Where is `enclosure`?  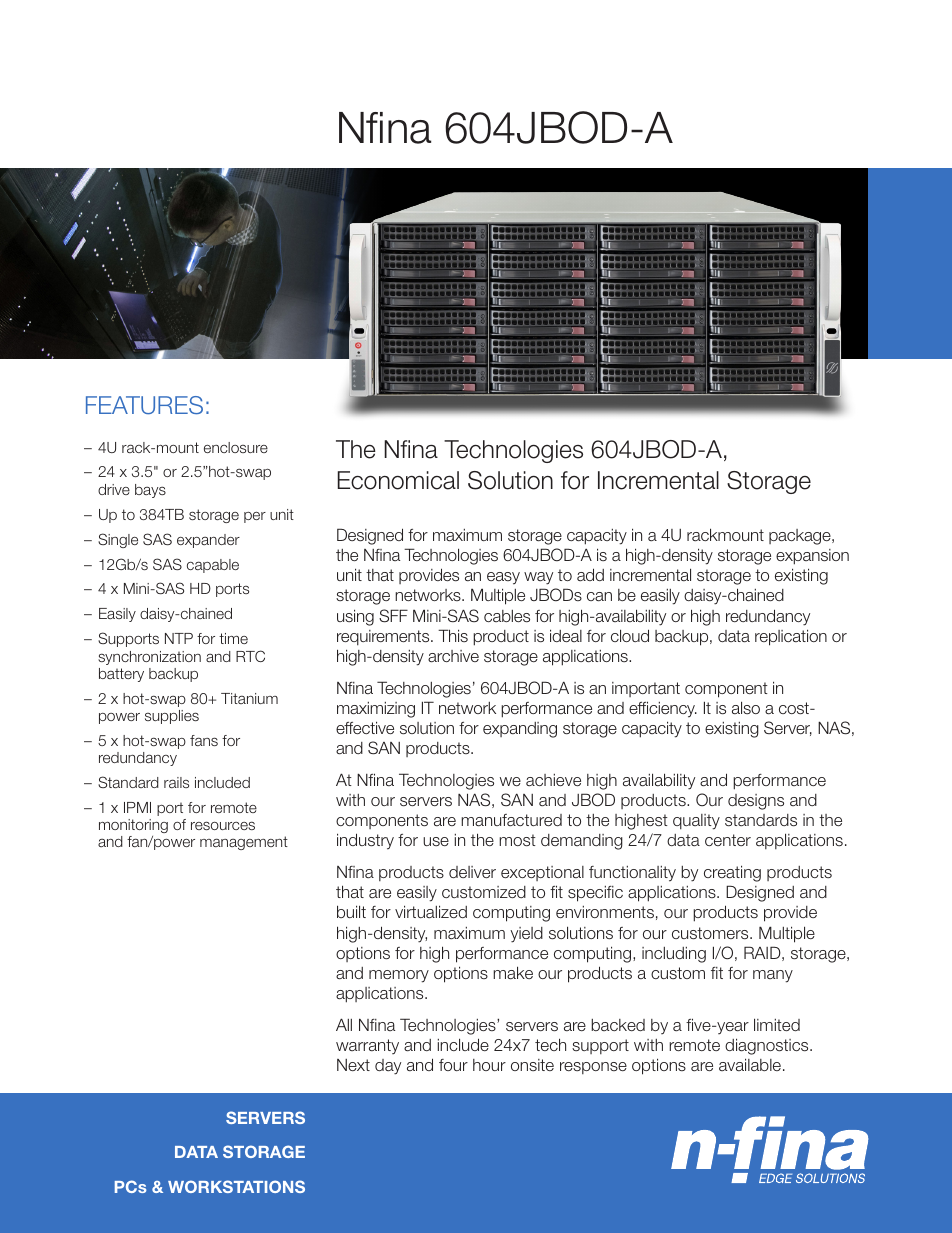
enclosure is located at coordinates (236, 447).
